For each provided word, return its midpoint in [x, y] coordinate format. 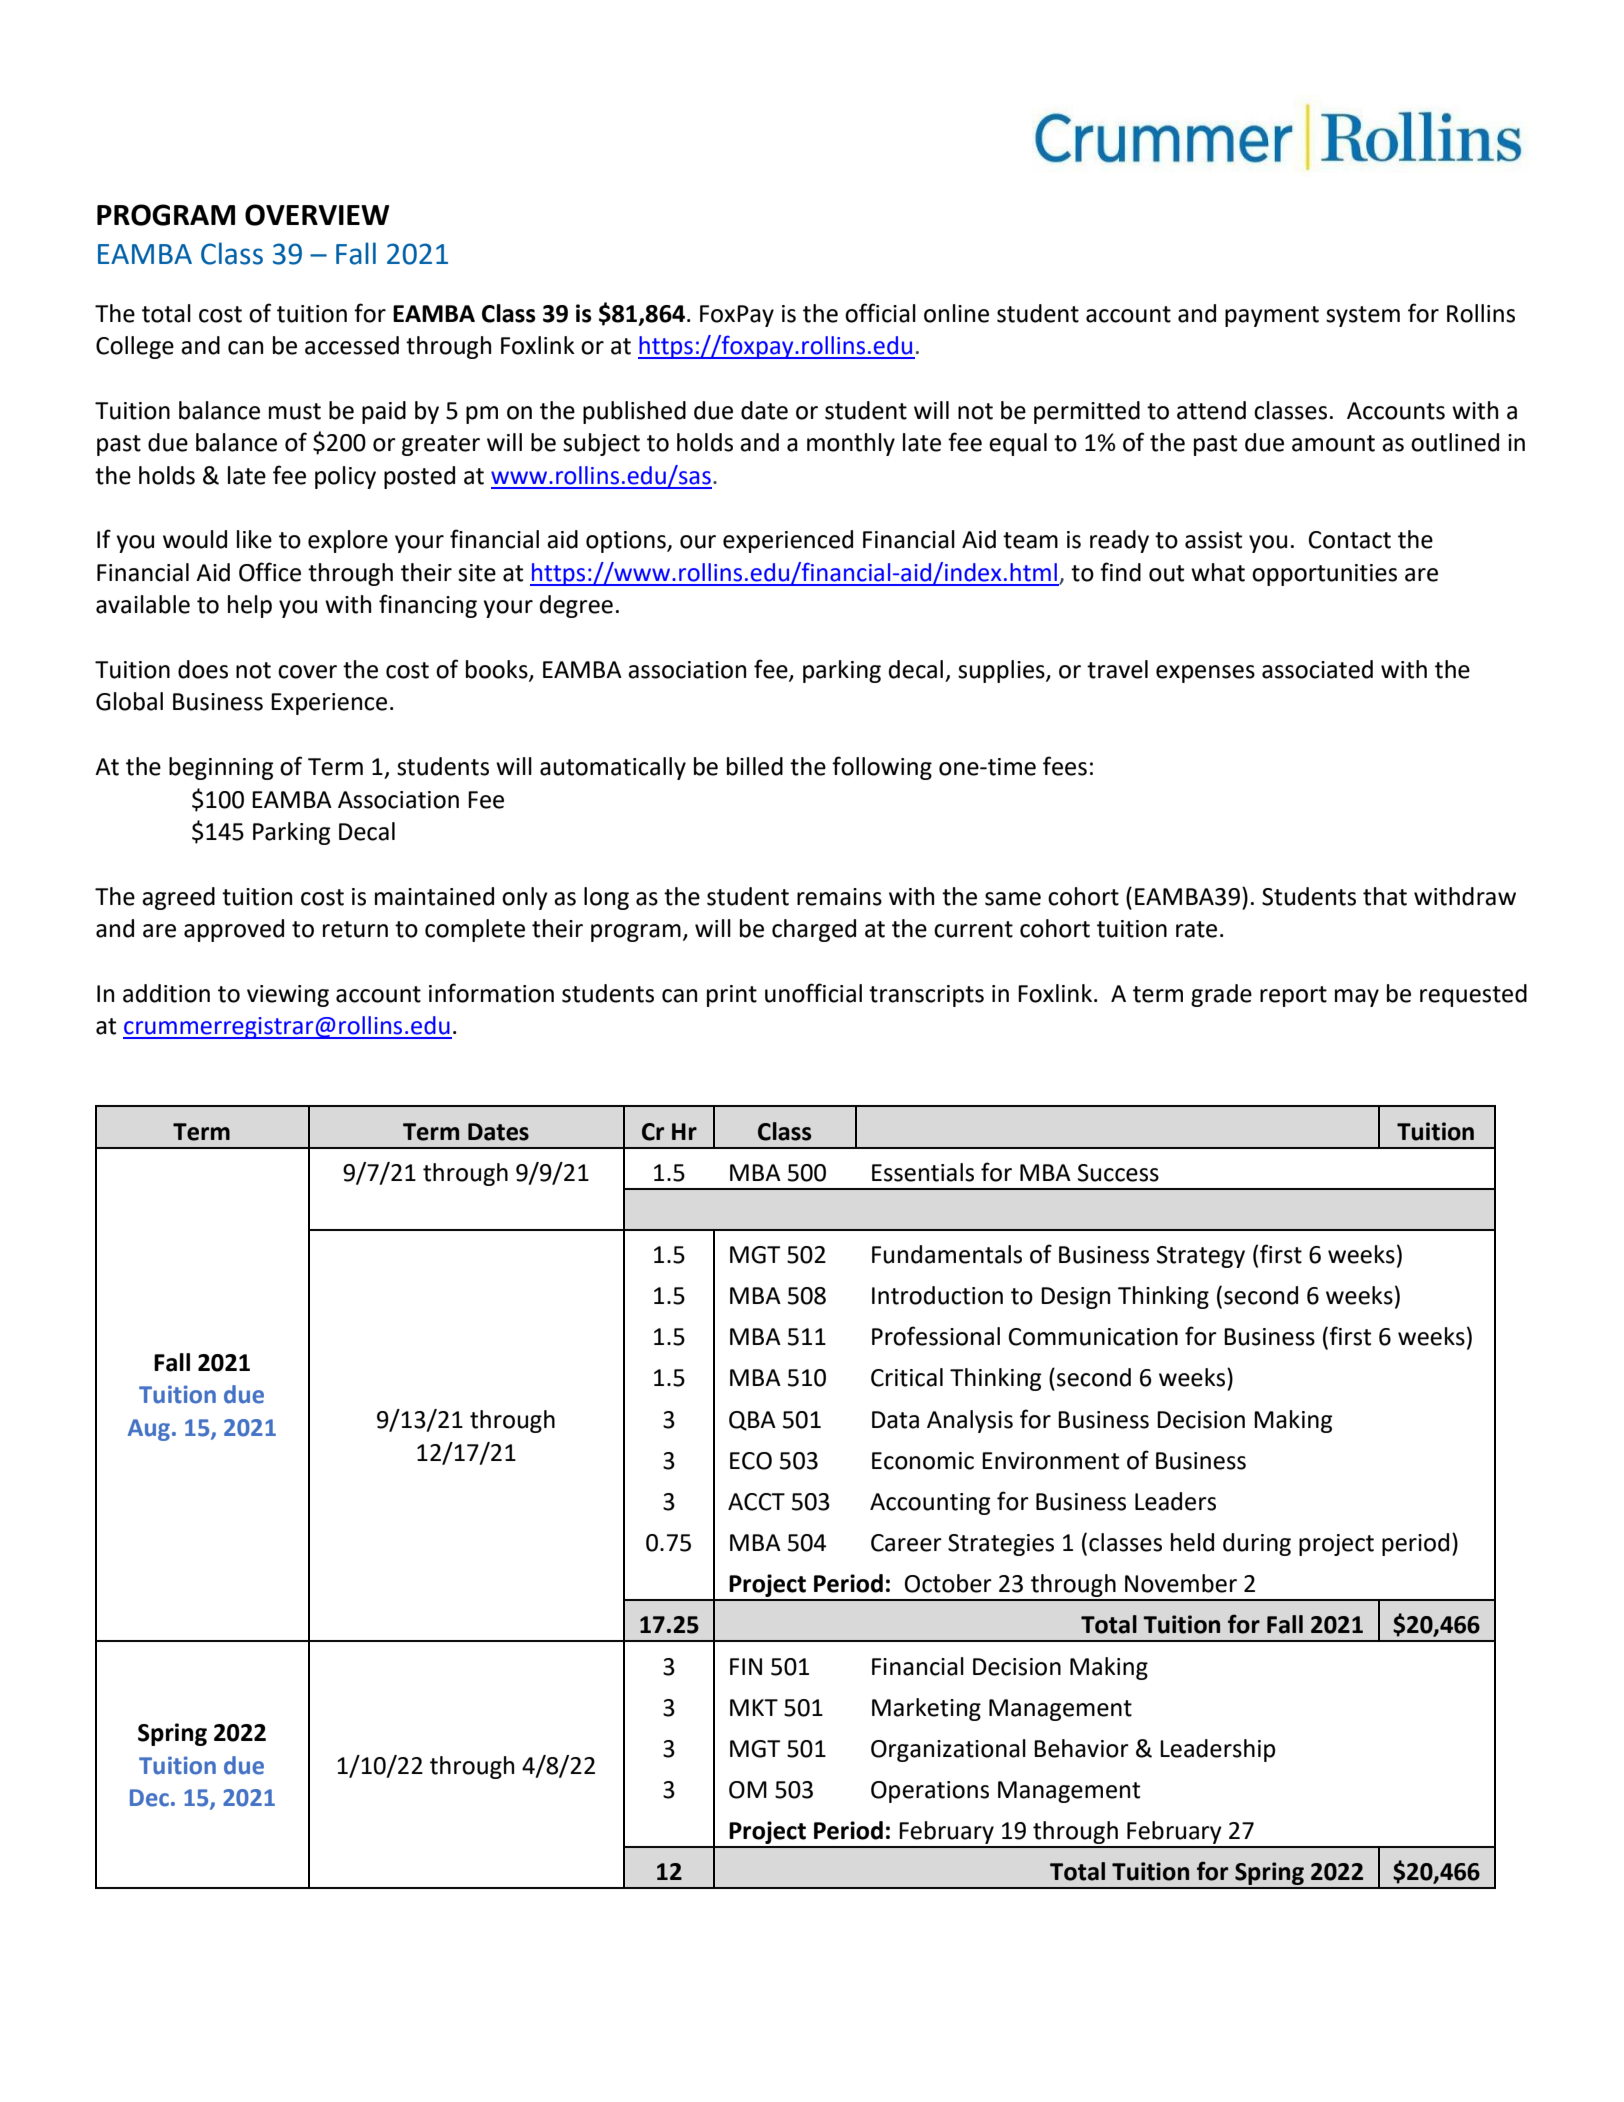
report [1293, 996]
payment [1272, 316]
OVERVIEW [317, 215]
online [956, 313]
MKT [754, 1707]
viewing [288, 996]
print [732, 996]
